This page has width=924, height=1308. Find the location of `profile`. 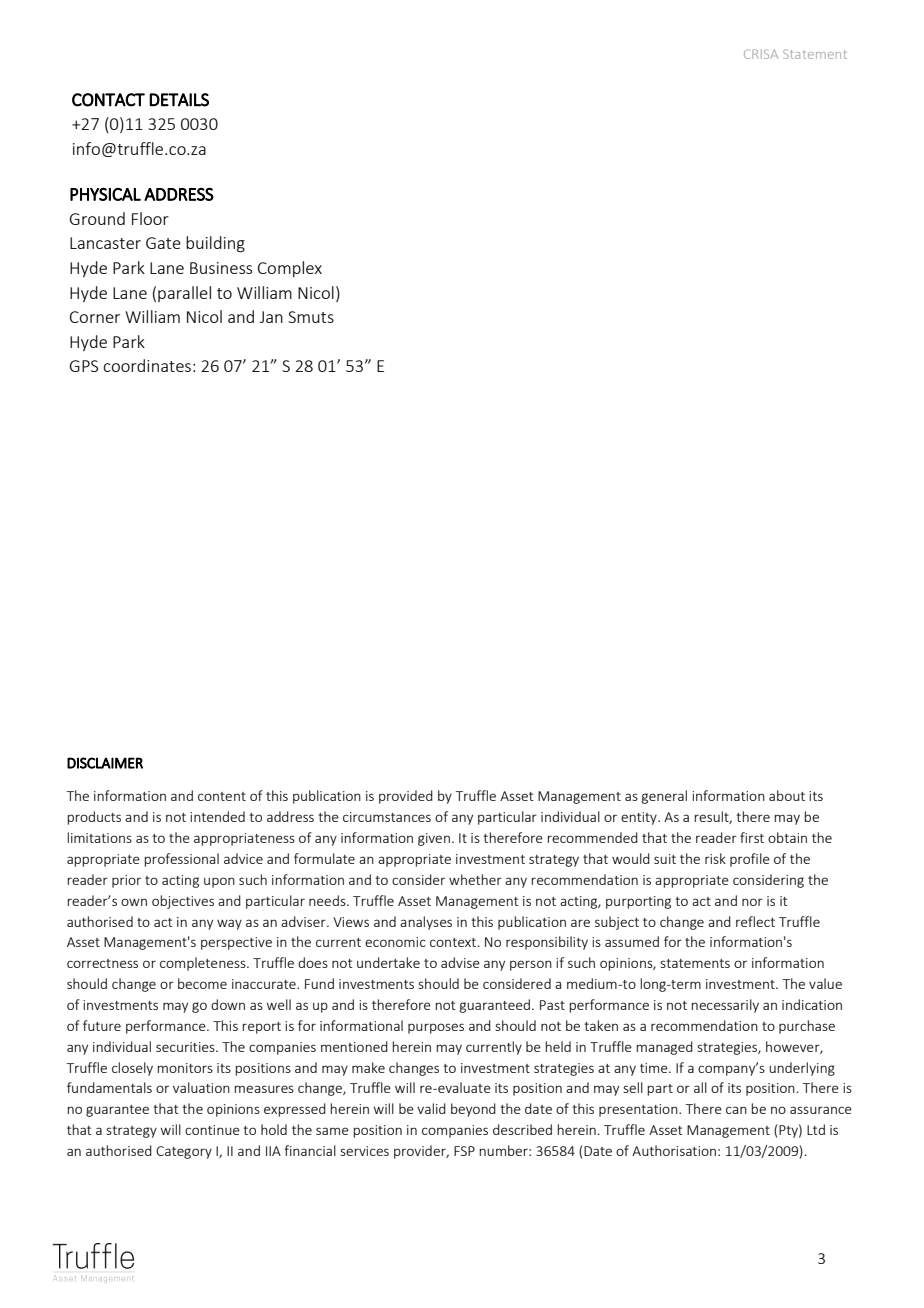

profile is located at coordinates (750, 860).
